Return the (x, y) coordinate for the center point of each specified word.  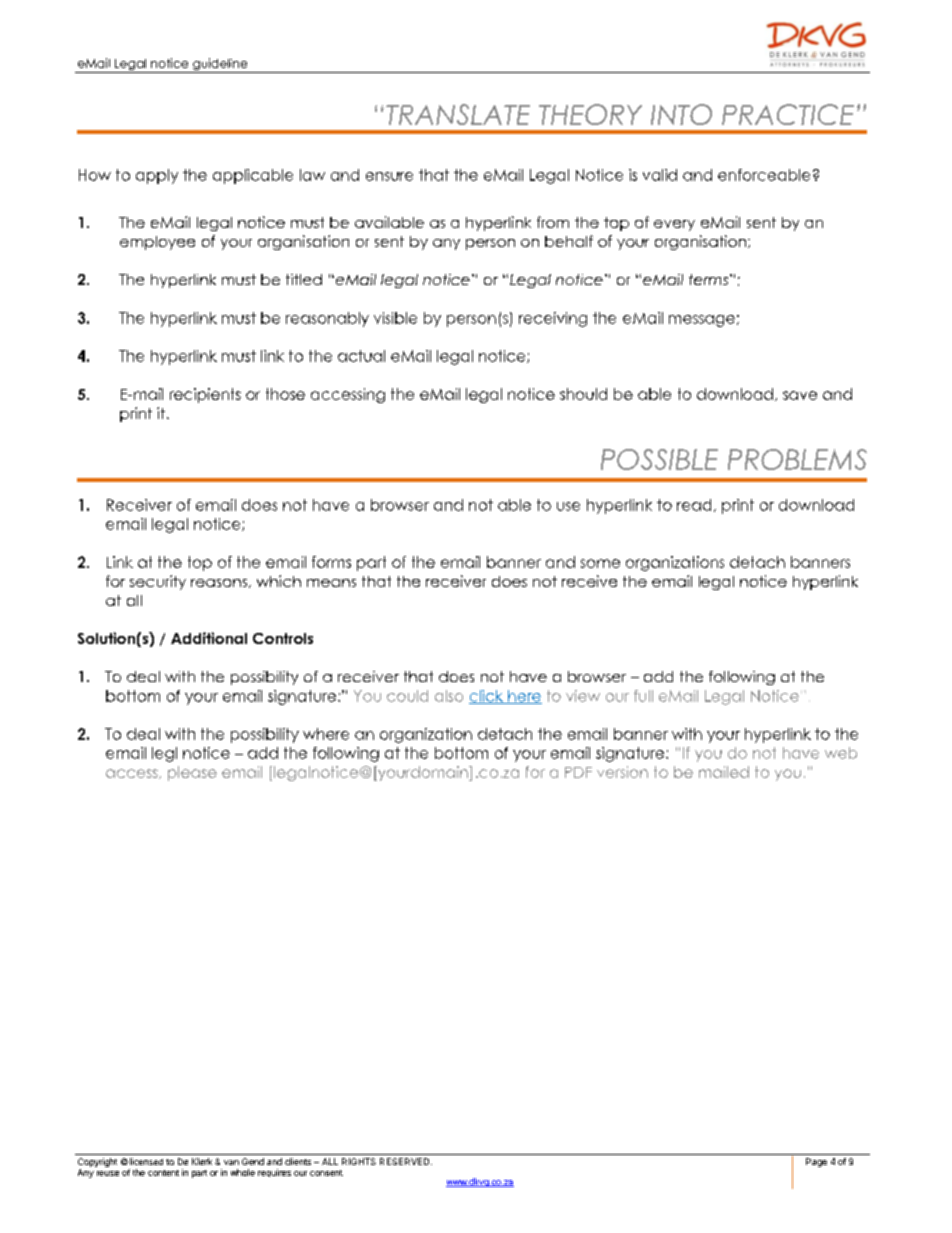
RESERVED (406, 1161)
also (449, 696)
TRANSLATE (458, 114)
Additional (209, 638)
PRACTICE (788, 114)
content (163, 1173)
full (643, 696)
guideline (220, 65)
